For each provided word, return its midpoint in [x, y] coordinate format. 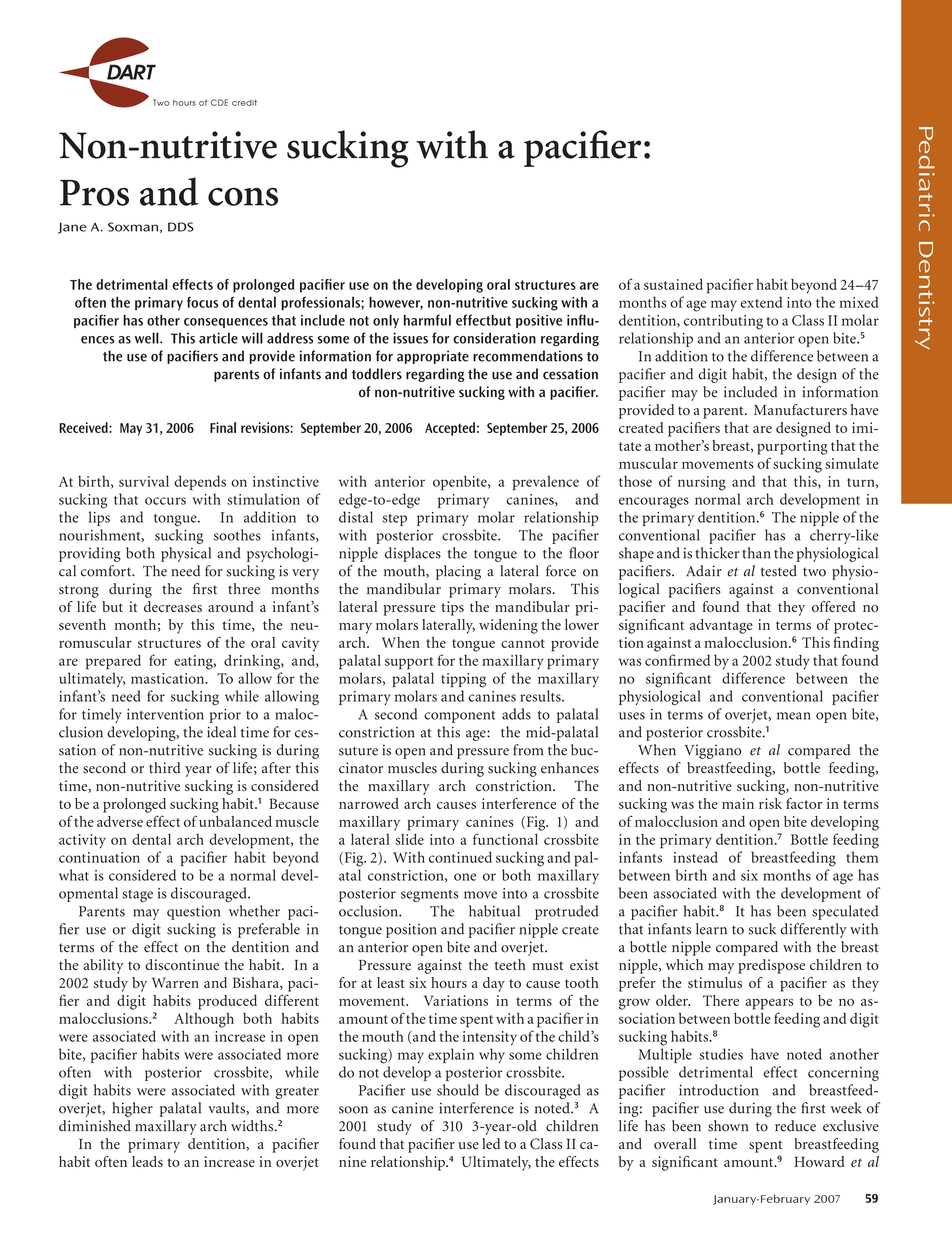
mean [794, 716]
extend [761, 302]
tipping [463, 680]
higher [132, 1109]
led [491, 1143]
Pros [94, 193]
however [396, 303]
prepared [113, 662]
